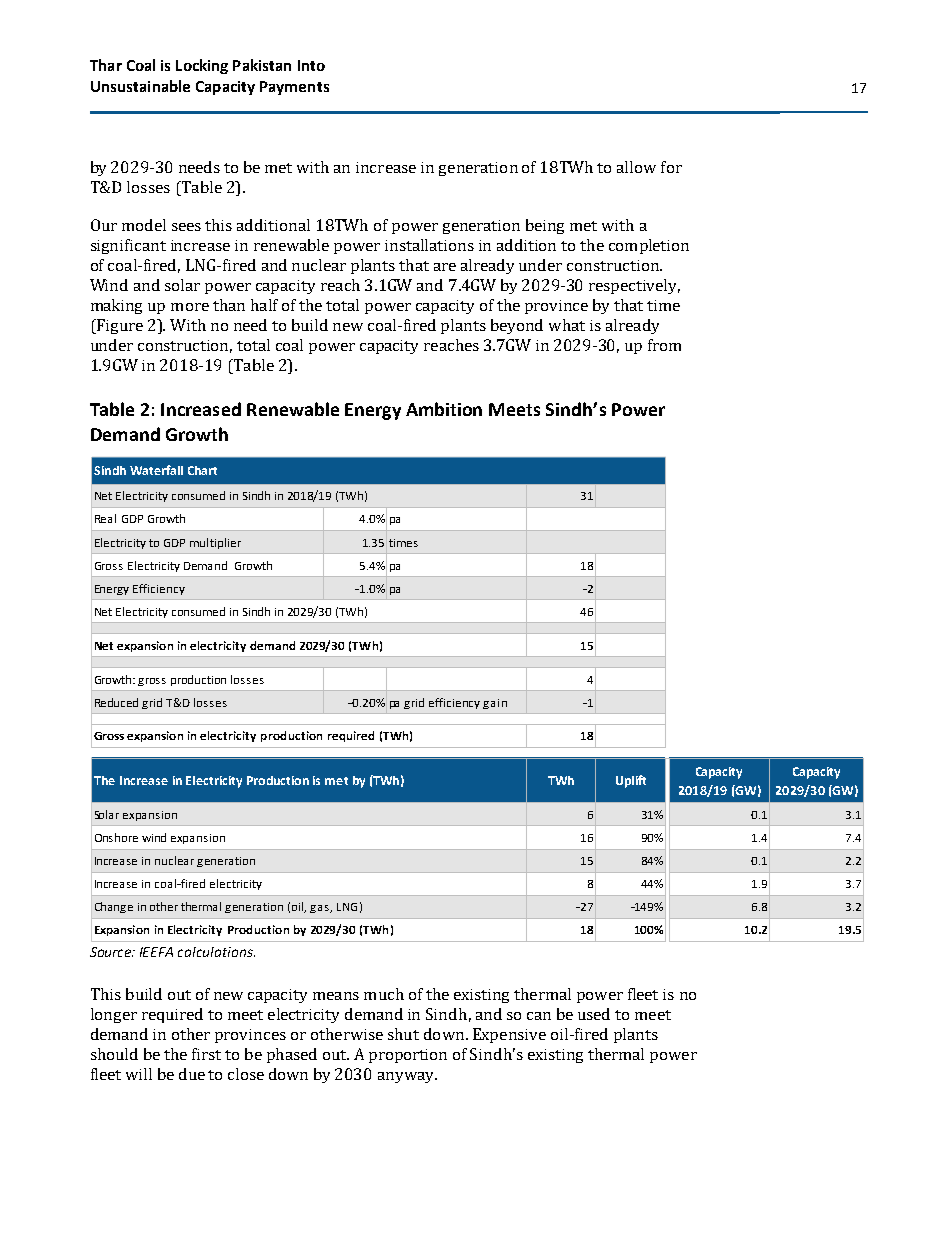 Image resolution: width=952 pixels, height=1233 pixels. I want to click on multiplier, so click(215, 543).
